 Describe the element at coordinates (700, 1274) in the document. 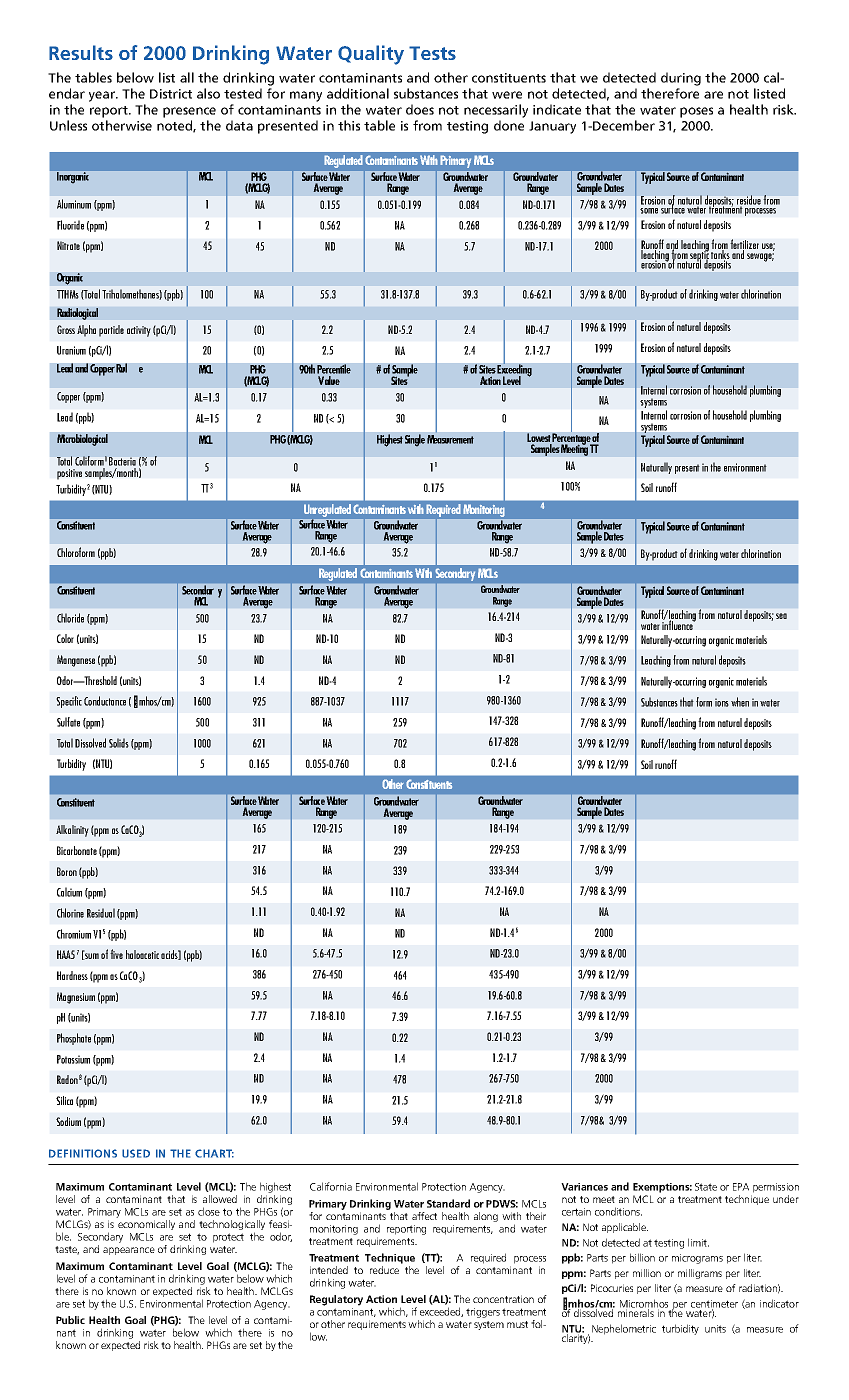

I see `milligrams` at that location.
